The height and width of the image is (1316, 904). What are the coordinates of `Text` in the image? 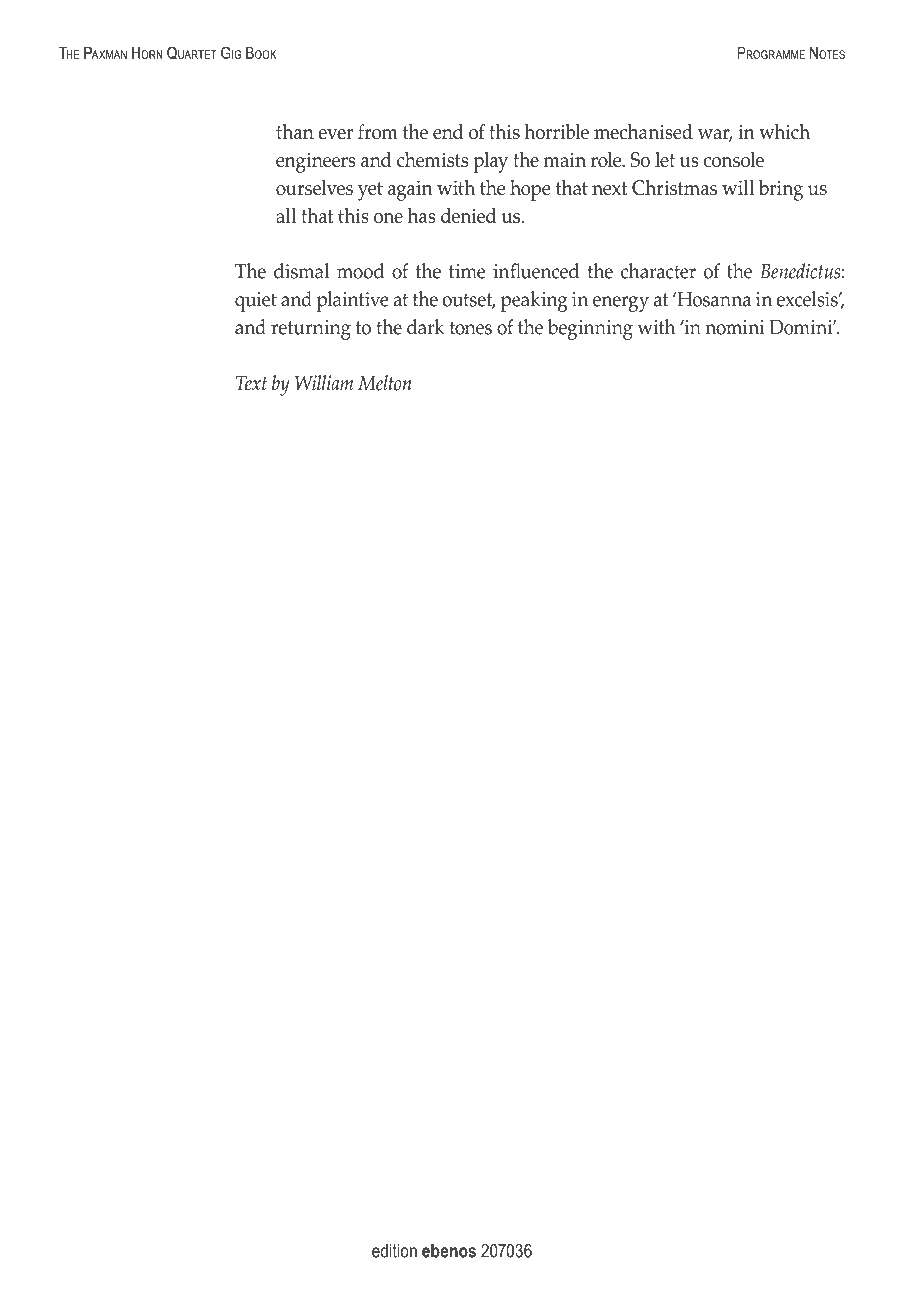 It's located at (251, 383).
